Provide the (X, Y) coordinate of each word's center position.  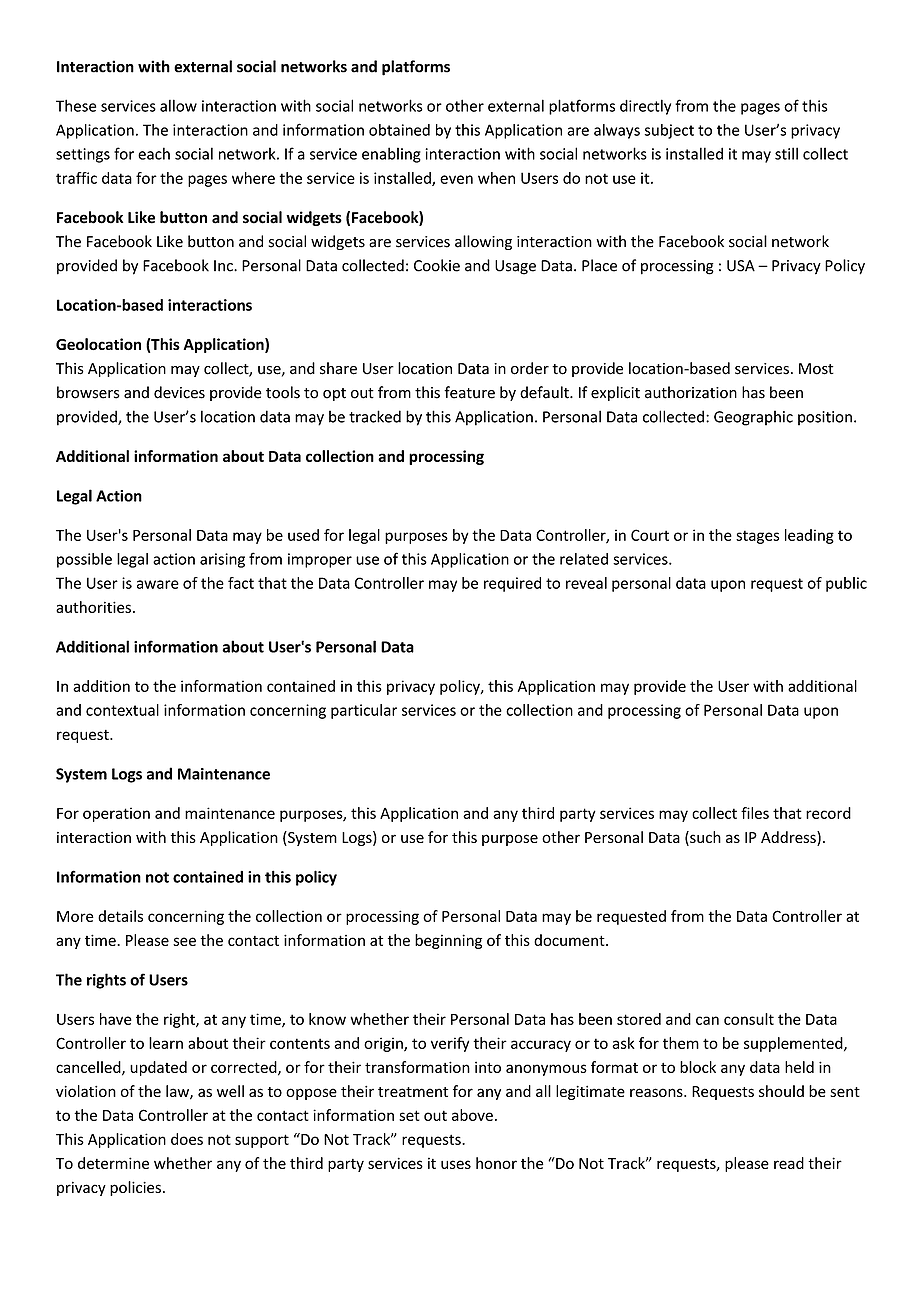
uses (456, 1164)
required (512, 584)
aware (158, 584)
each (154, 153)
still (786, 153)
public (846, 584)
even (456, 179)
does (187, 1139)
